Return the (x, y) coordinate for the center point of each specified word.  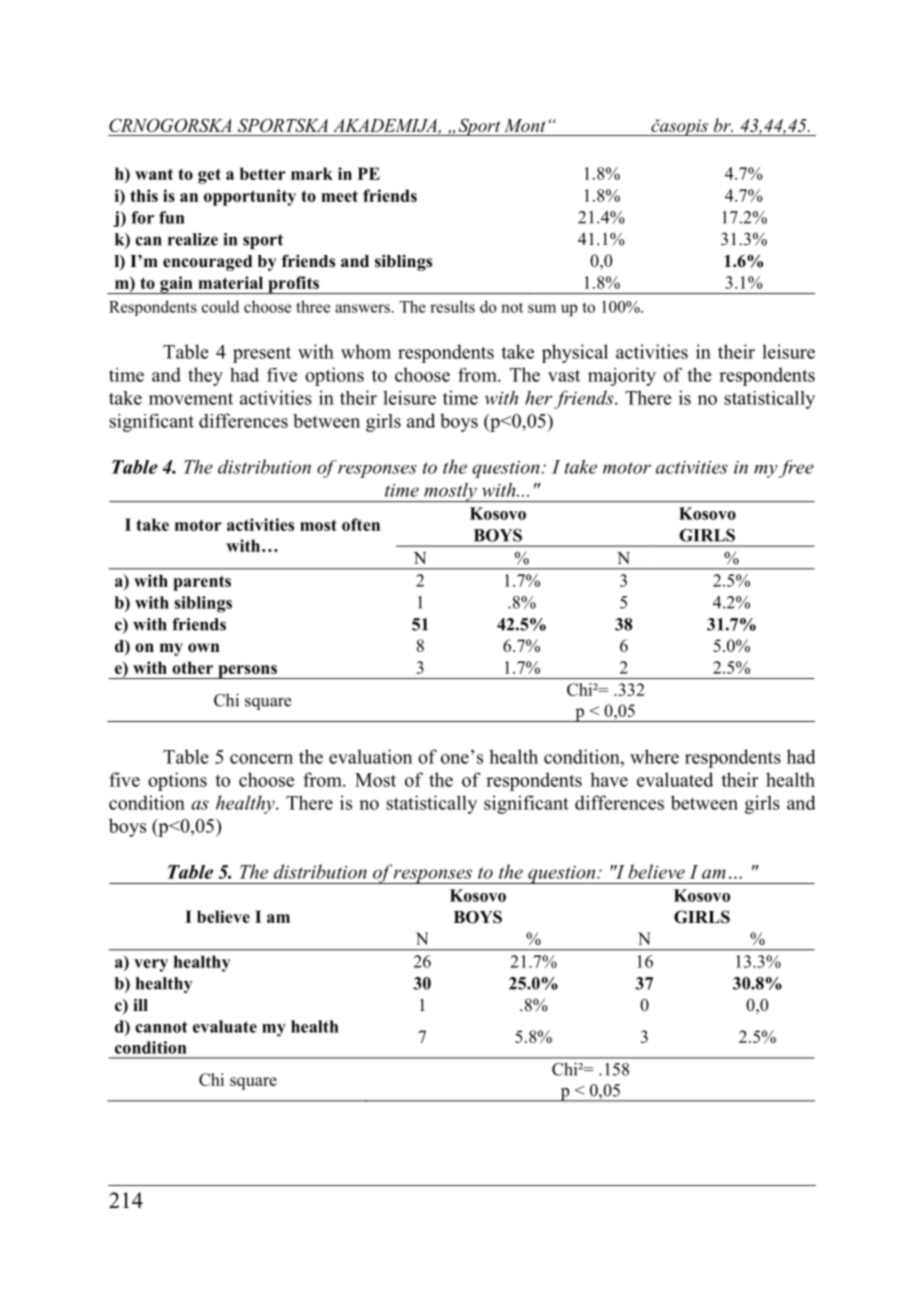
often (361, 524)
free (796, 469)
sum (542, 308)
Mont (525, 125)
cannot (161, 1027)
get (209, 176)
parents (202, 583)
